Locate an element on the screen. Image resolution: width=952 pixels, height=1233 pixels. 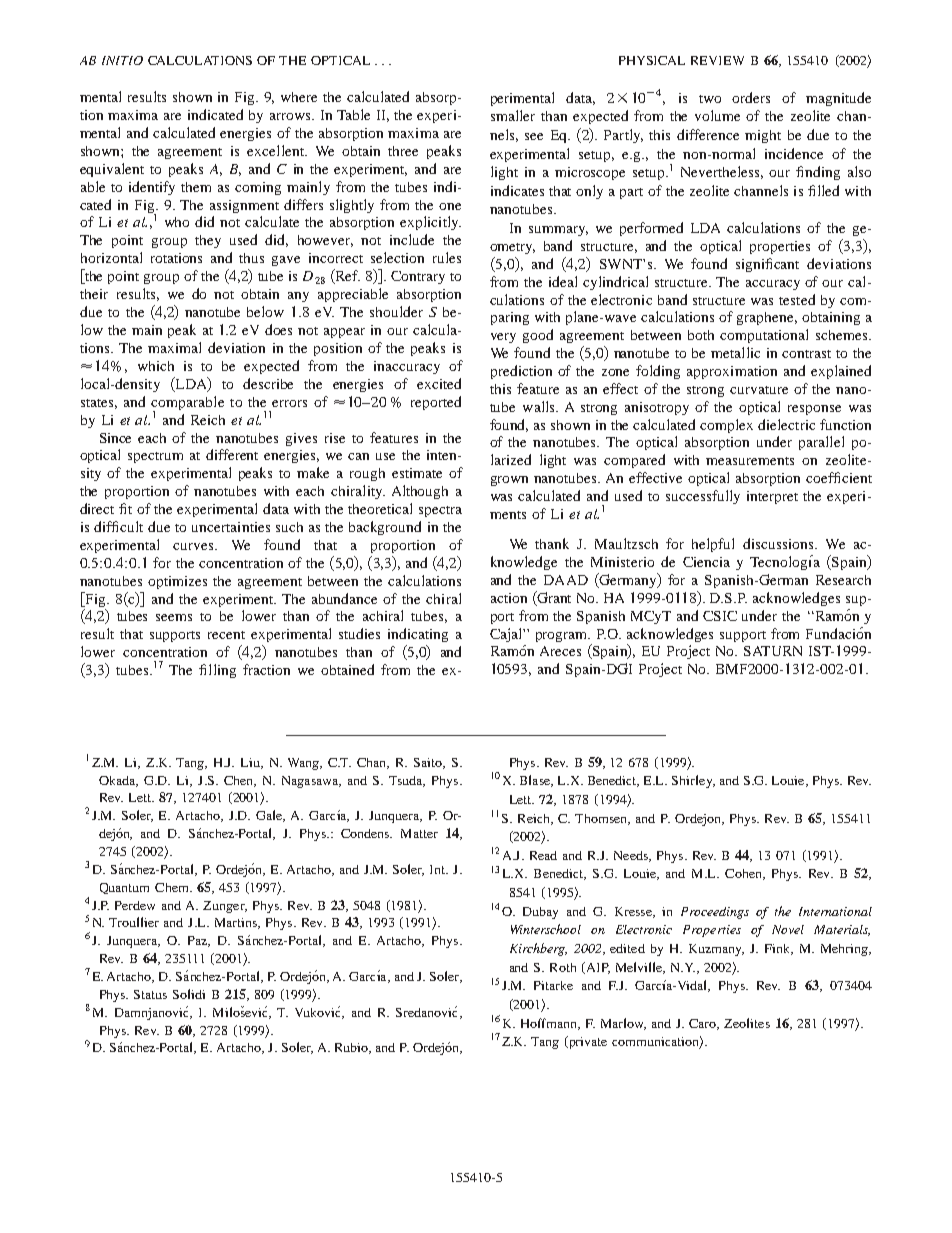
which is located at coordinates (156, 366).
